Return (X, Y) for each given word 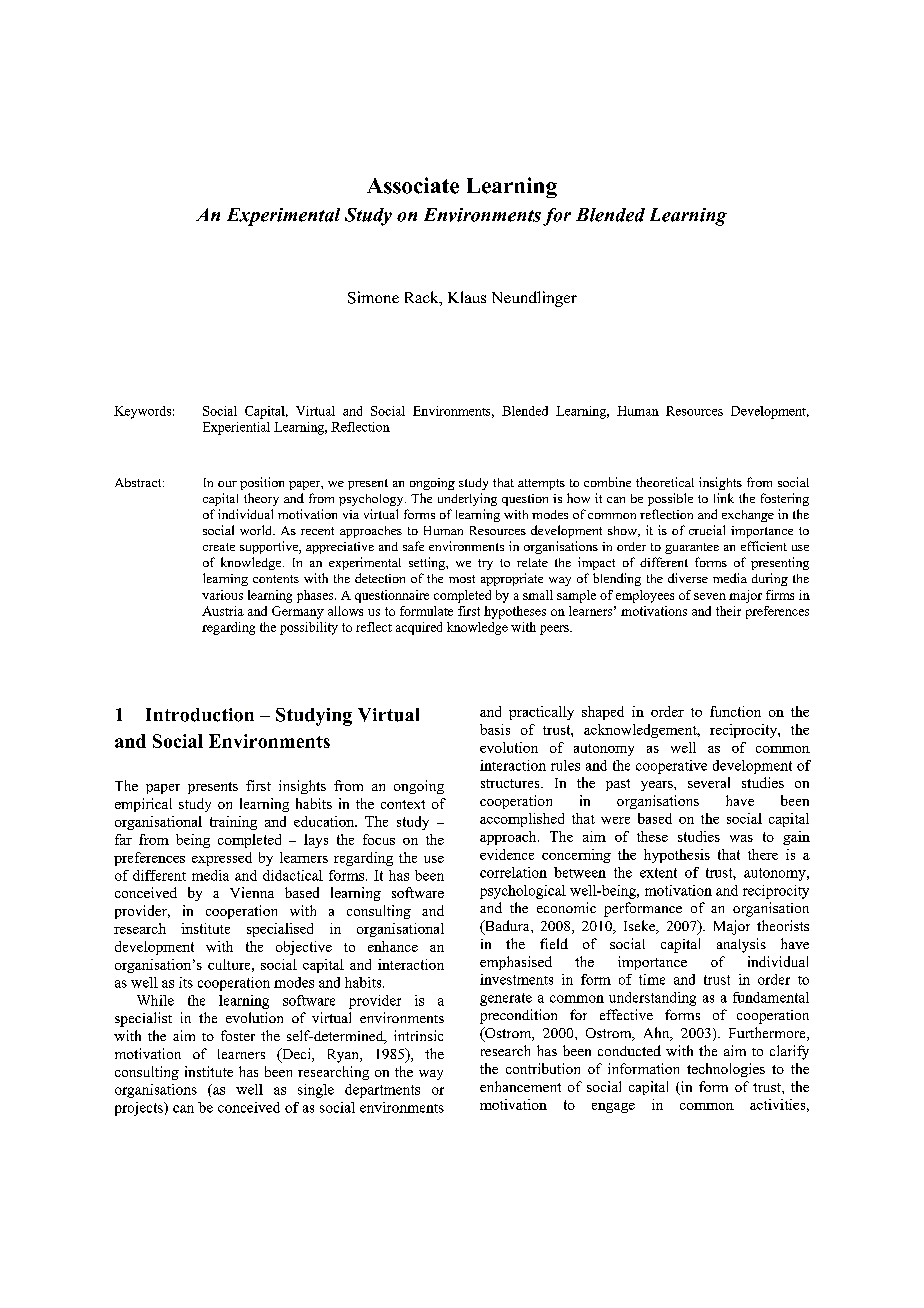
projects (140, 1109)
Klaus (467, 297)
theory (261, 499)
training (233, 823)
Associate (413, 185)
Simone (373, 297)
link (724, 498)
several (709, 782)
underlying (467, 499)
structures (511, 783)
